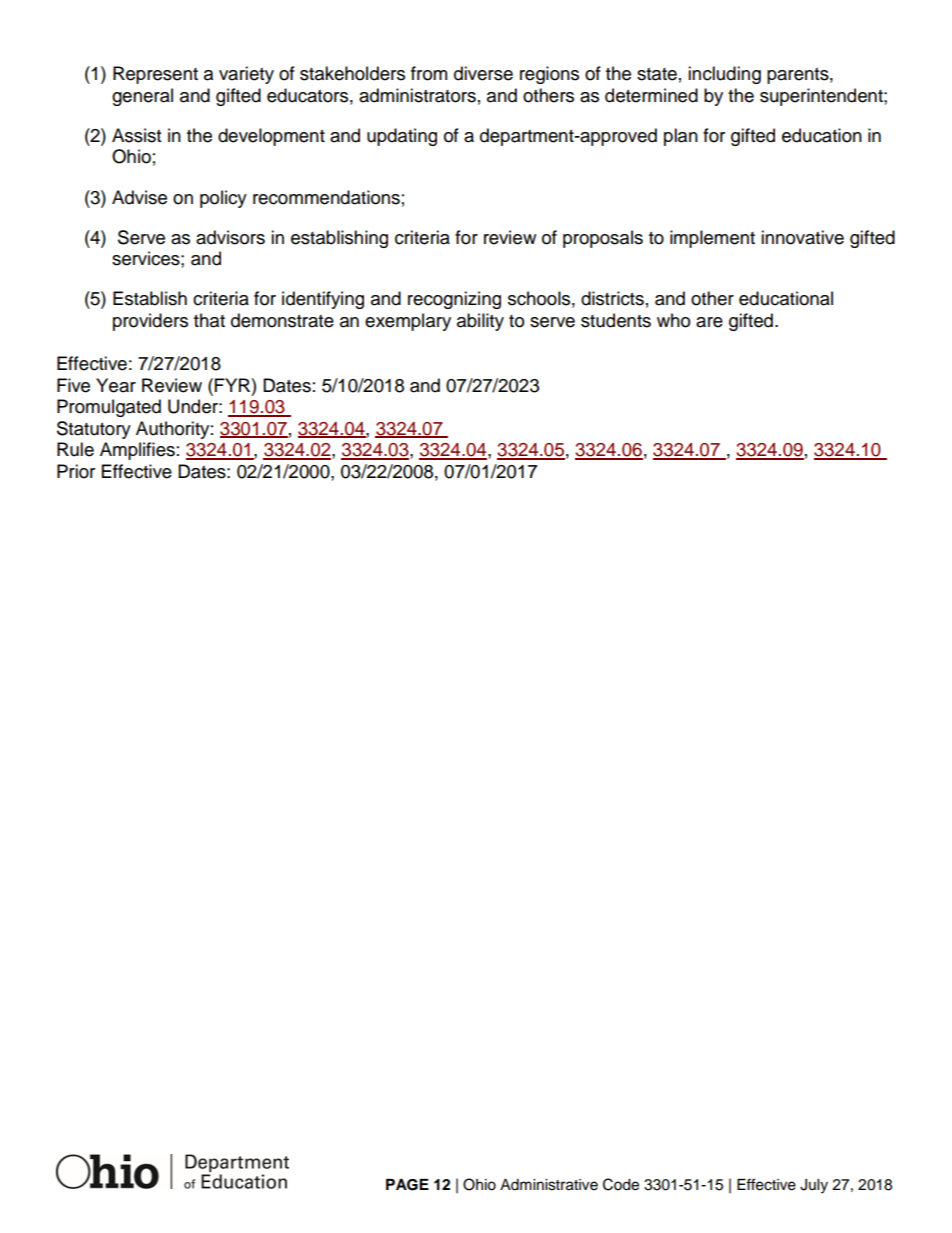 This screenshot has height=1233, width=952. Describe the element at coordinates (408, 322) in the screenshot. I see `exemplary` at that location.
